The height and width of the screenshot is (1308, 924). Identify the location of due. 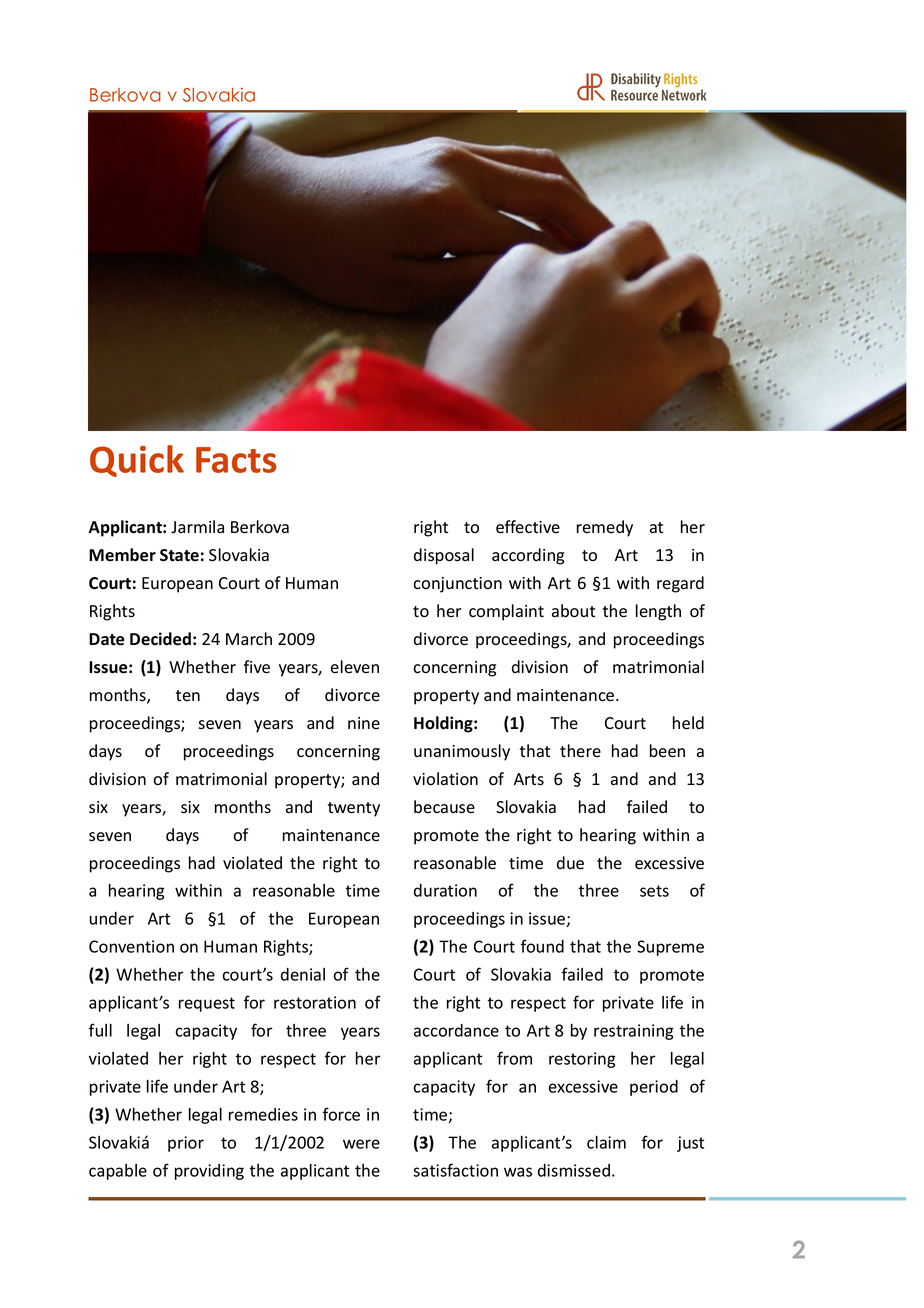
(570, 863).
